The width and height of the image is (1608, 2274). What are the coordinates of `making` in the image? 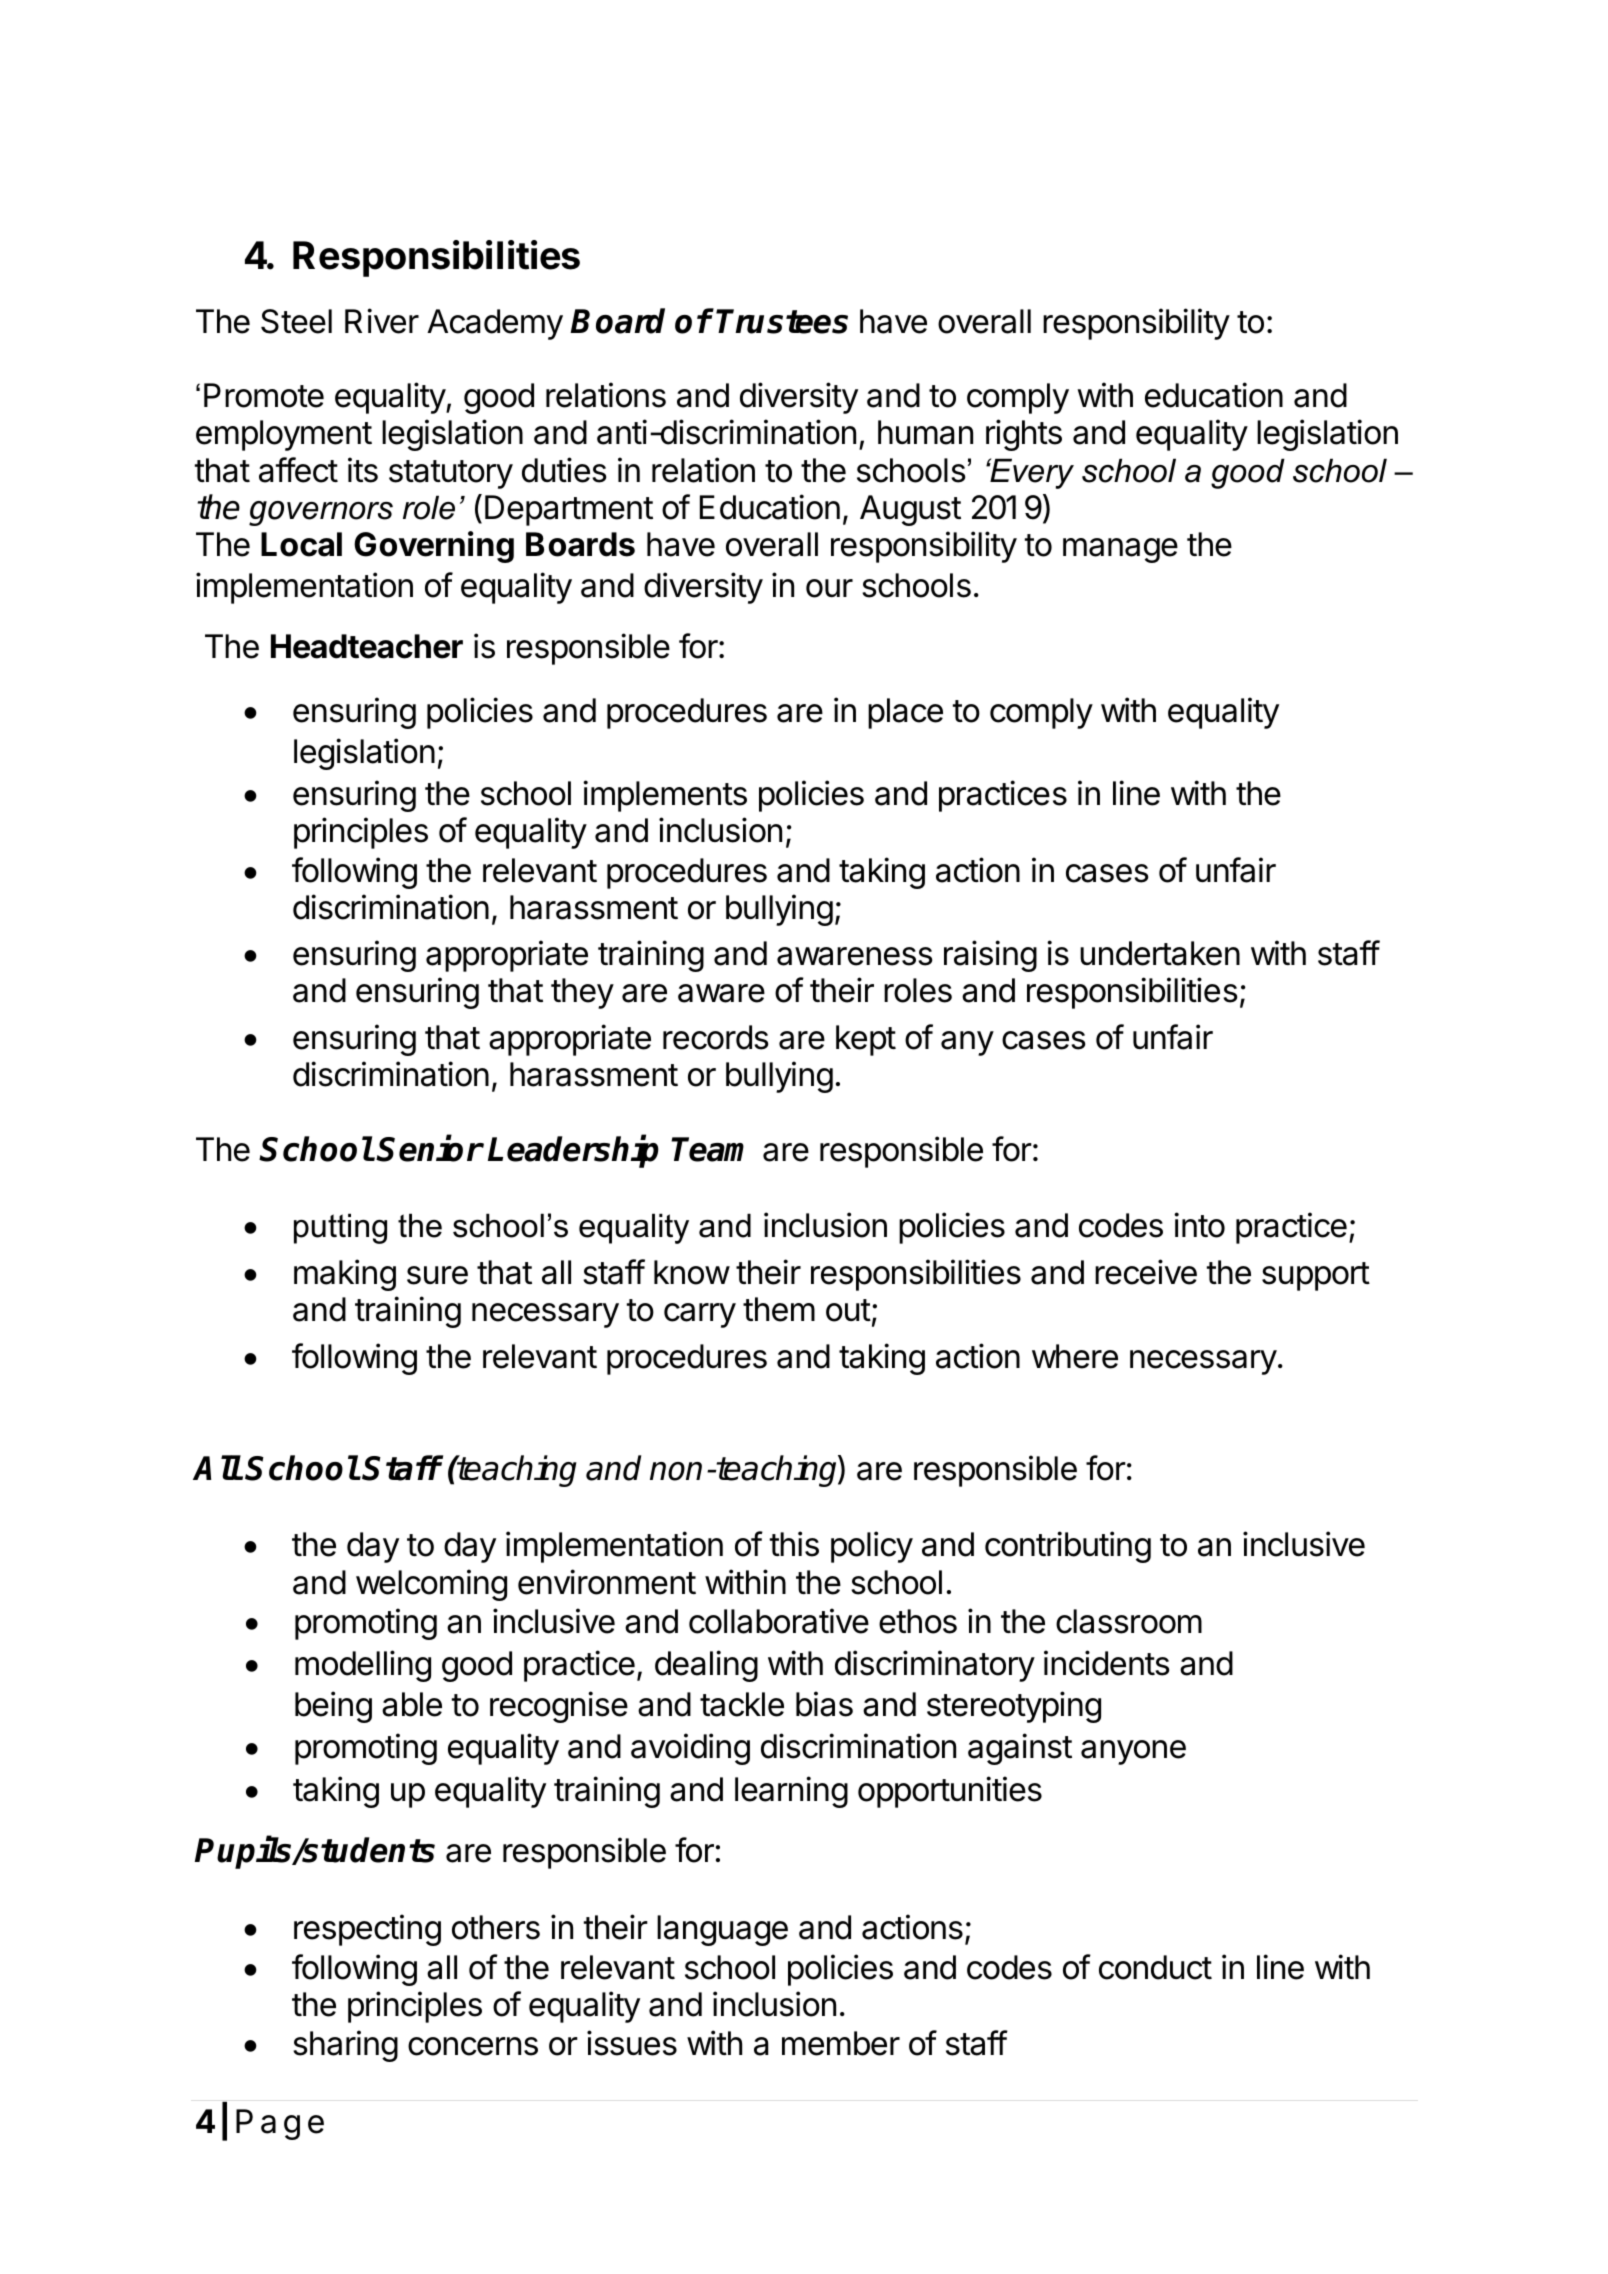 It's located at (345, 1275).
